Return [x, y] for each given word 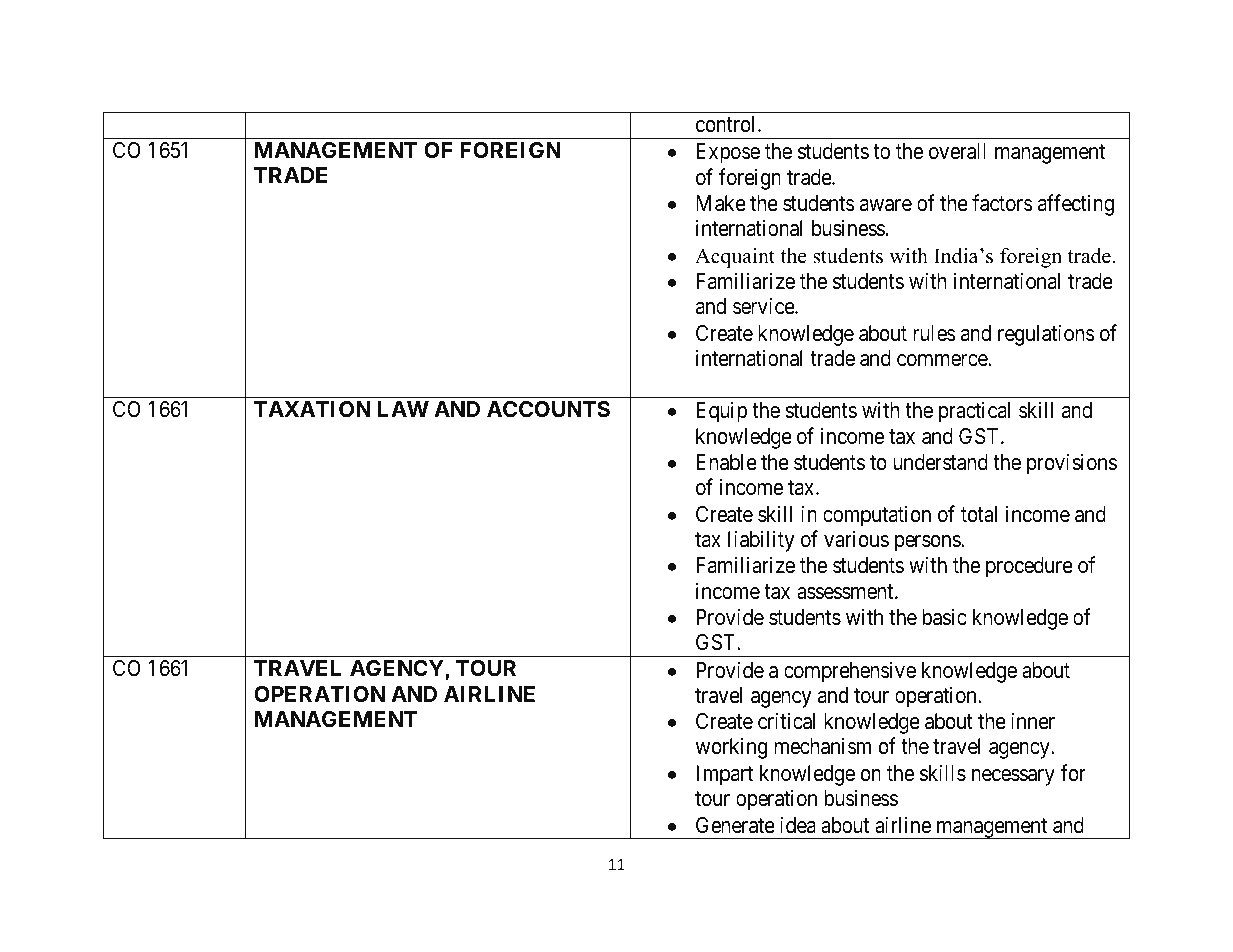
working [731, 748]
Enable [726, 462]
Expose [728, 153]
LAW [403, 409]
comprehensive [850, 672]
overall [957, 151]
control [727, 124]
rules [934, 333]
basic [944, 617]
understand [940, 462]
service [764, 306]
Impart [724, 775]
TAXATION [312, 409]
